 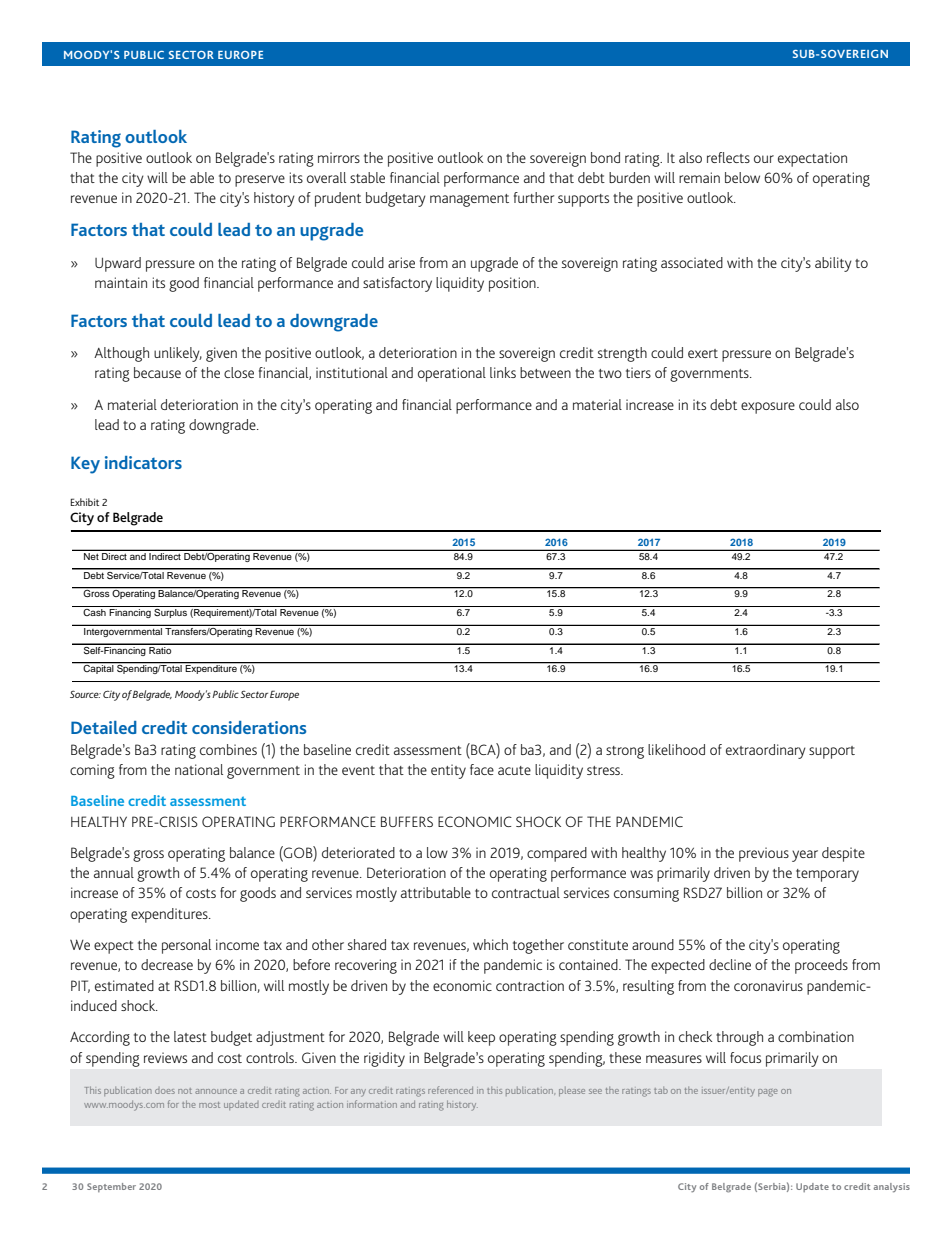 I want to click on preserve, so click(x=260, y=181).
